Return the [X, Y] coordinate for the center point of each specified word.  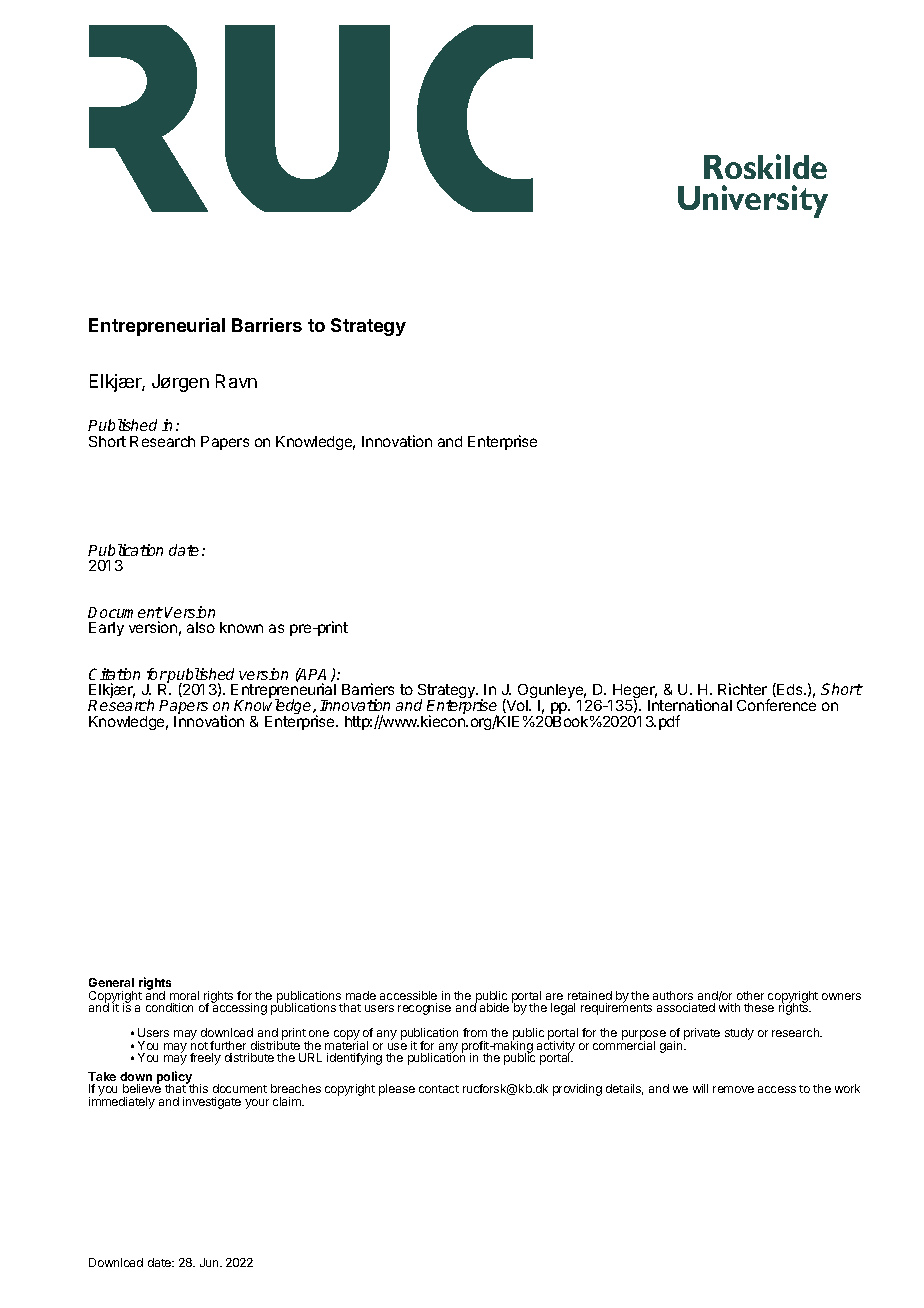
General [111, 982]
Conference [776, 705]
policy [175, 1078]
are [554, 996]
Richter [742, 689]
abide [494, 1007]
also [201, 627]
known [241, 627]
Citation [114, 674]
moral [184, 995]
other [750, 995]
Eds [790, 690]
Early [106, 629]
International [690, 705]
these [759, 1007]
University [753, 201]
